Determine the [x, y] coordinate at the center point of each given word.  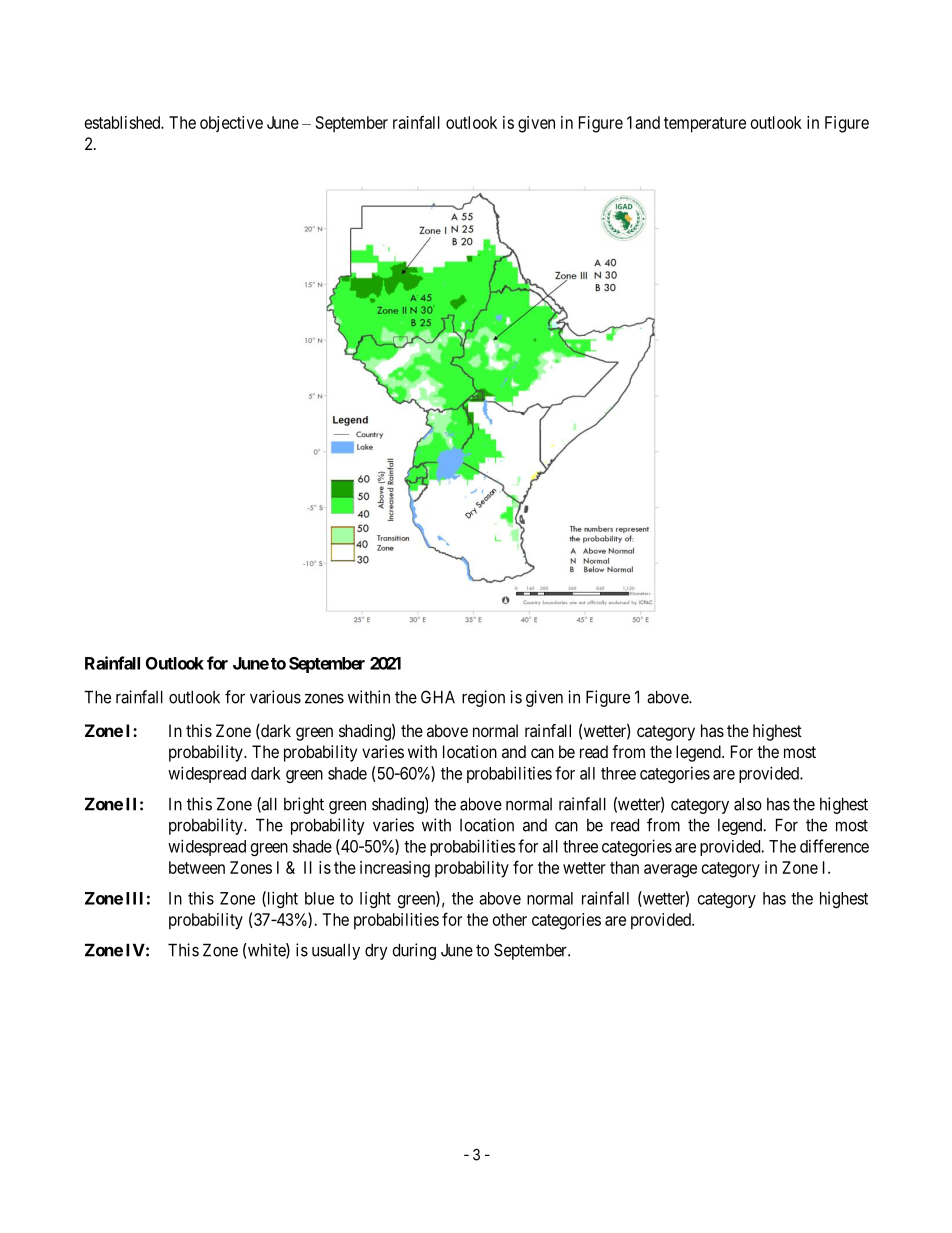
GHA [438, 697]
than [624, 867]
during [414, 951]
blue [319, 898]
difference [834, 846]
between [197, 867]
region [483, 698]
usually [336, 951]
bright [304, 805]
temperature [705, 125]
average [670, 871]
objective [231, 124]
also [748, 804]
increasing [395, 869]
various [275, 697]
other [510, 919]
